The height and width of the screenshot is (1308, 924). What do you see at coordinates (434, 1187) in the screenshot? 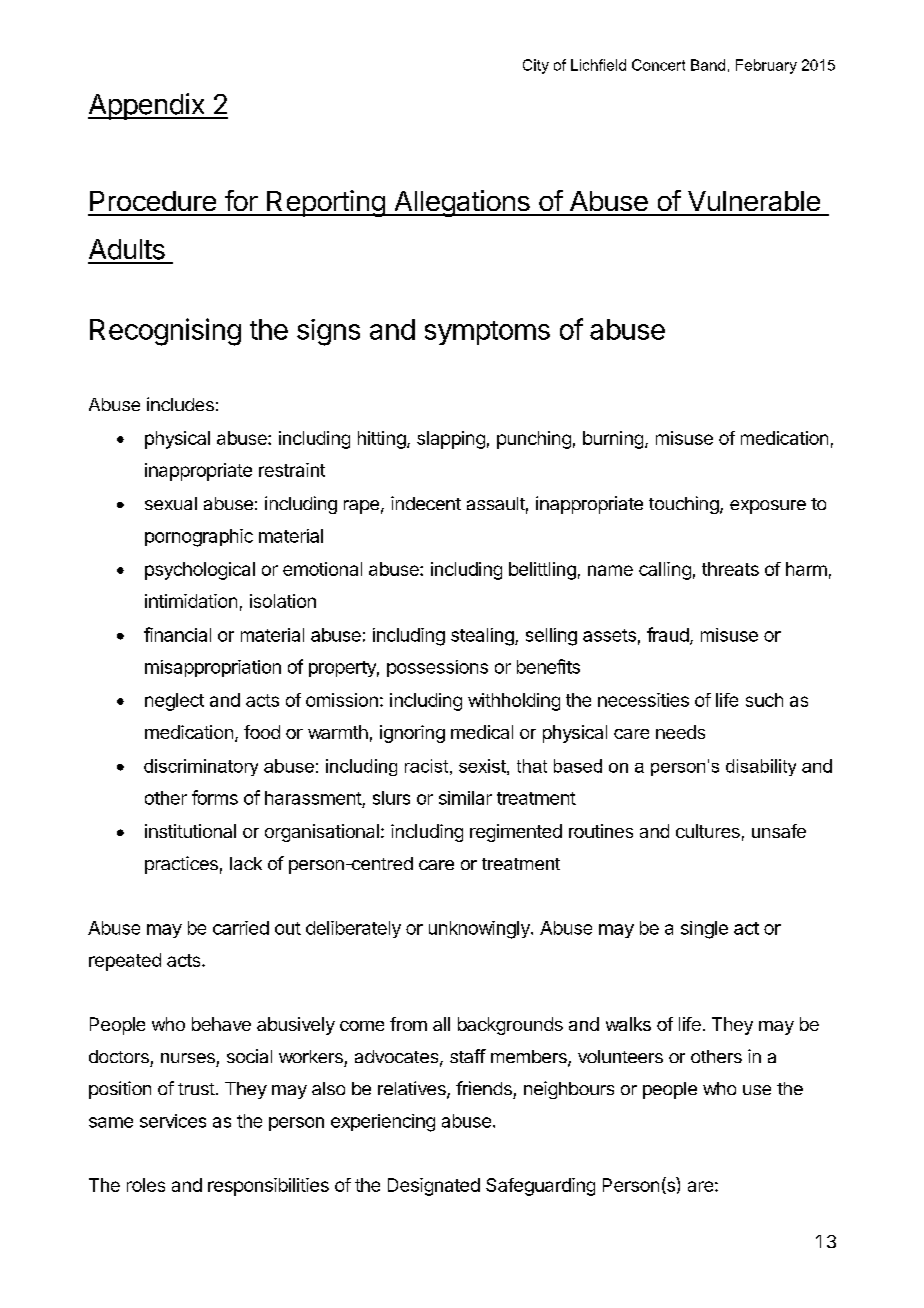
I see `Designated` at bounding box center [434, 1187].
